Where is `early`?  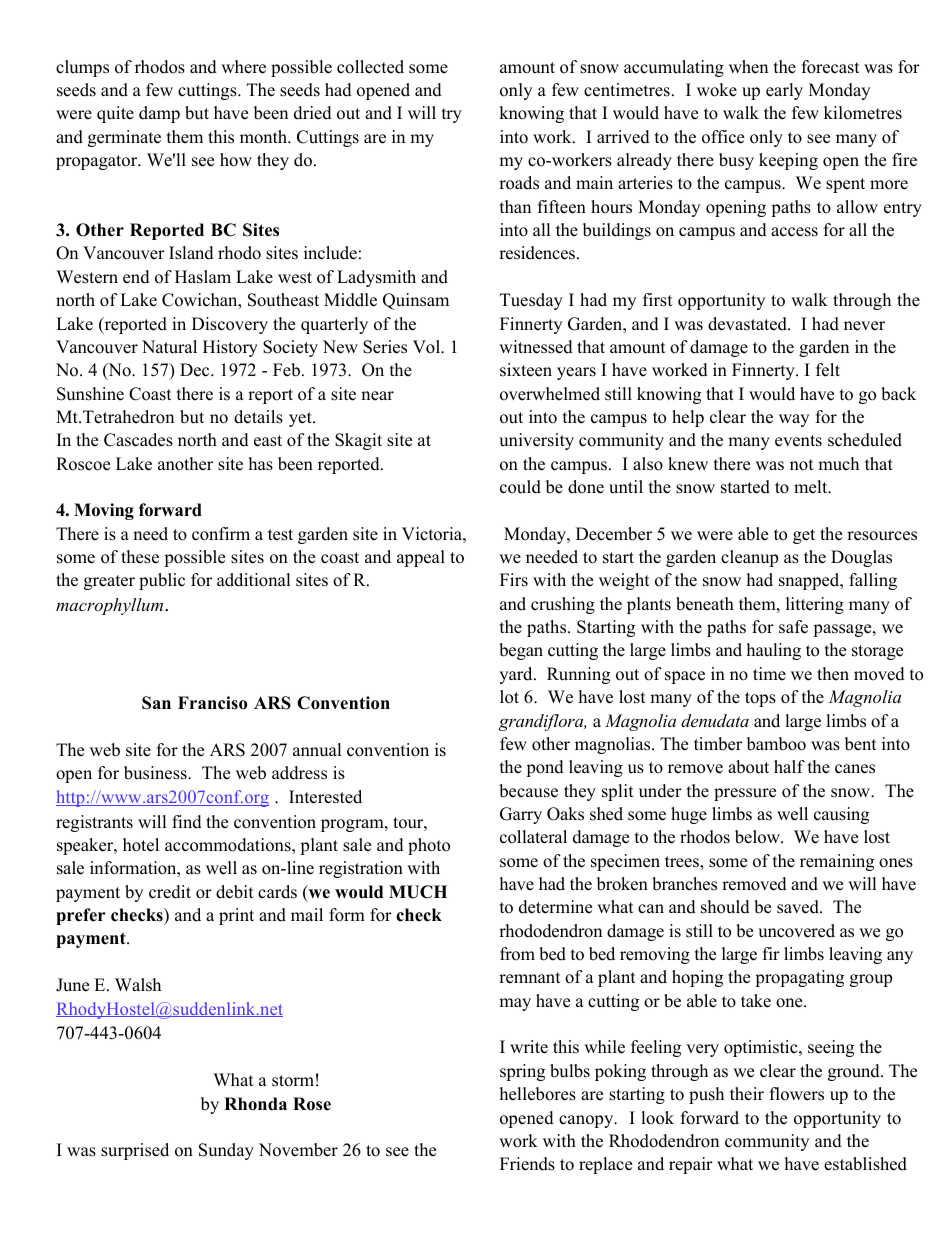
early is located at coordinates (784, 91).
